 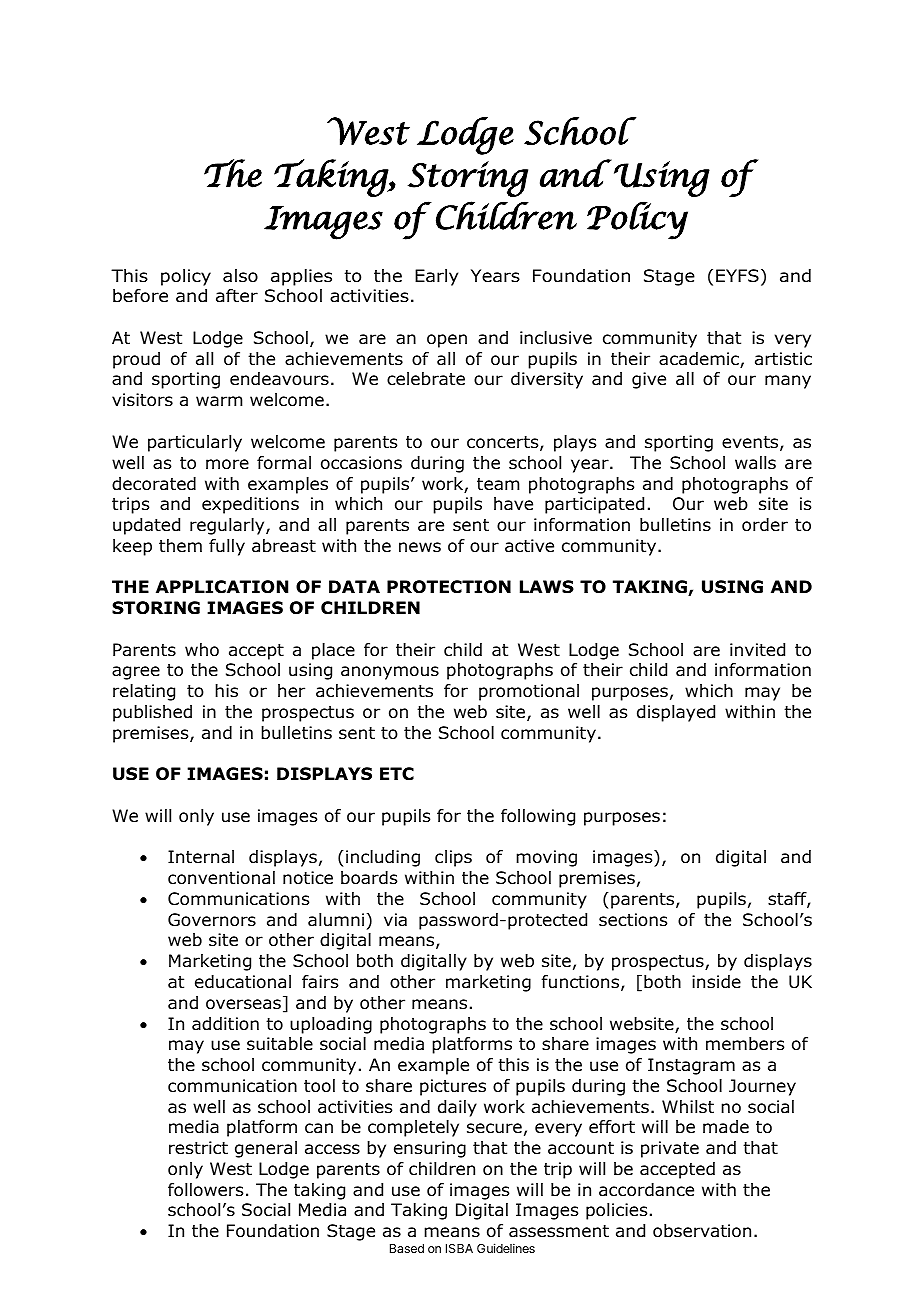 What do you see at coordinates (436, 277) in the page?
I see `Early` at bounding box center [436, 277].
